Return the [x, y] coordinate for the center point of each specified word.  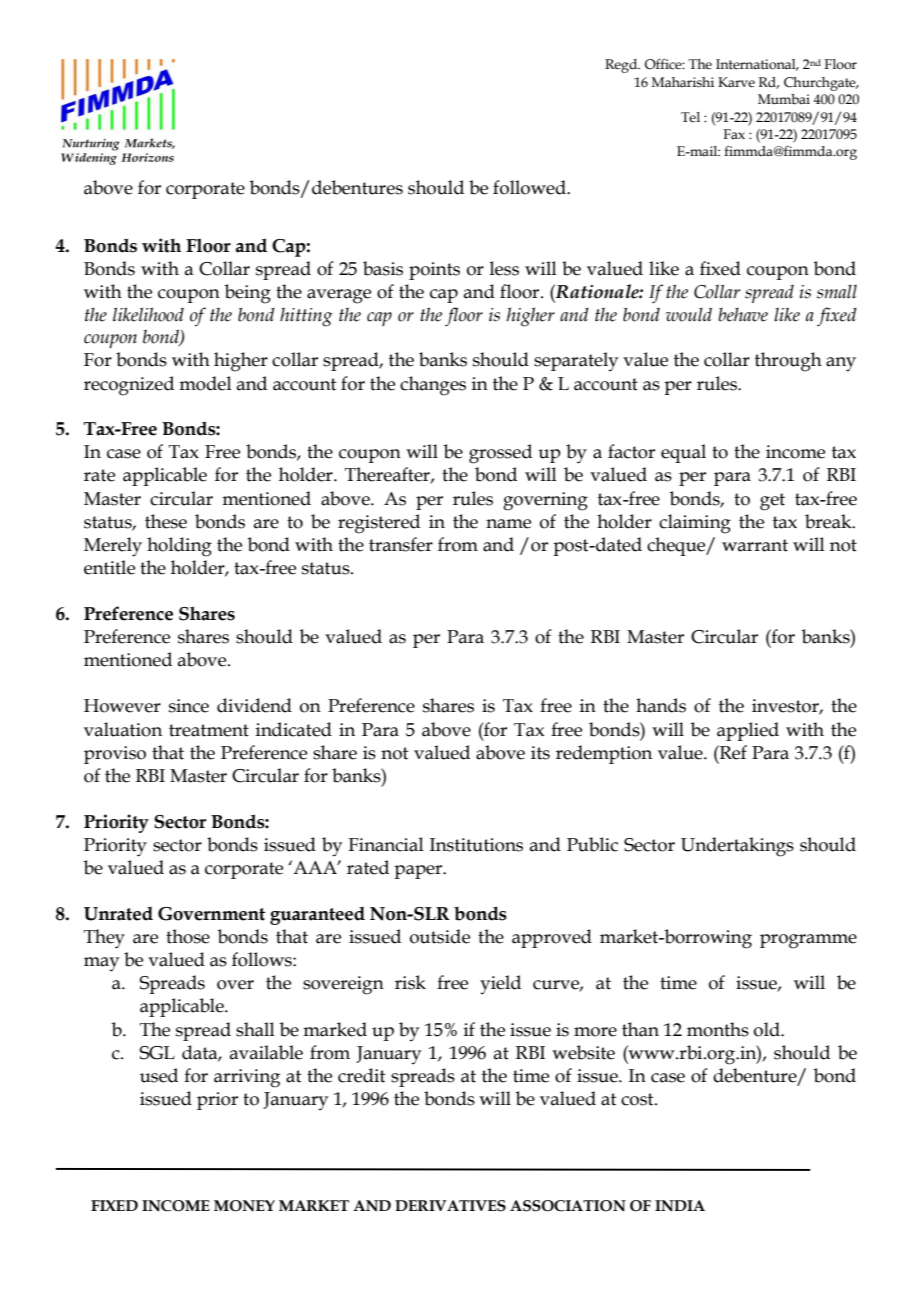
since [189, 706]
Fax [734, 134]
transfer [401, 544]
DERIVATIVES [450, 1206]
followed [530, 187]
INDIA [680, 1206]
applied [748, 731]
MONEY [244, 1206]
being [248, 294]
